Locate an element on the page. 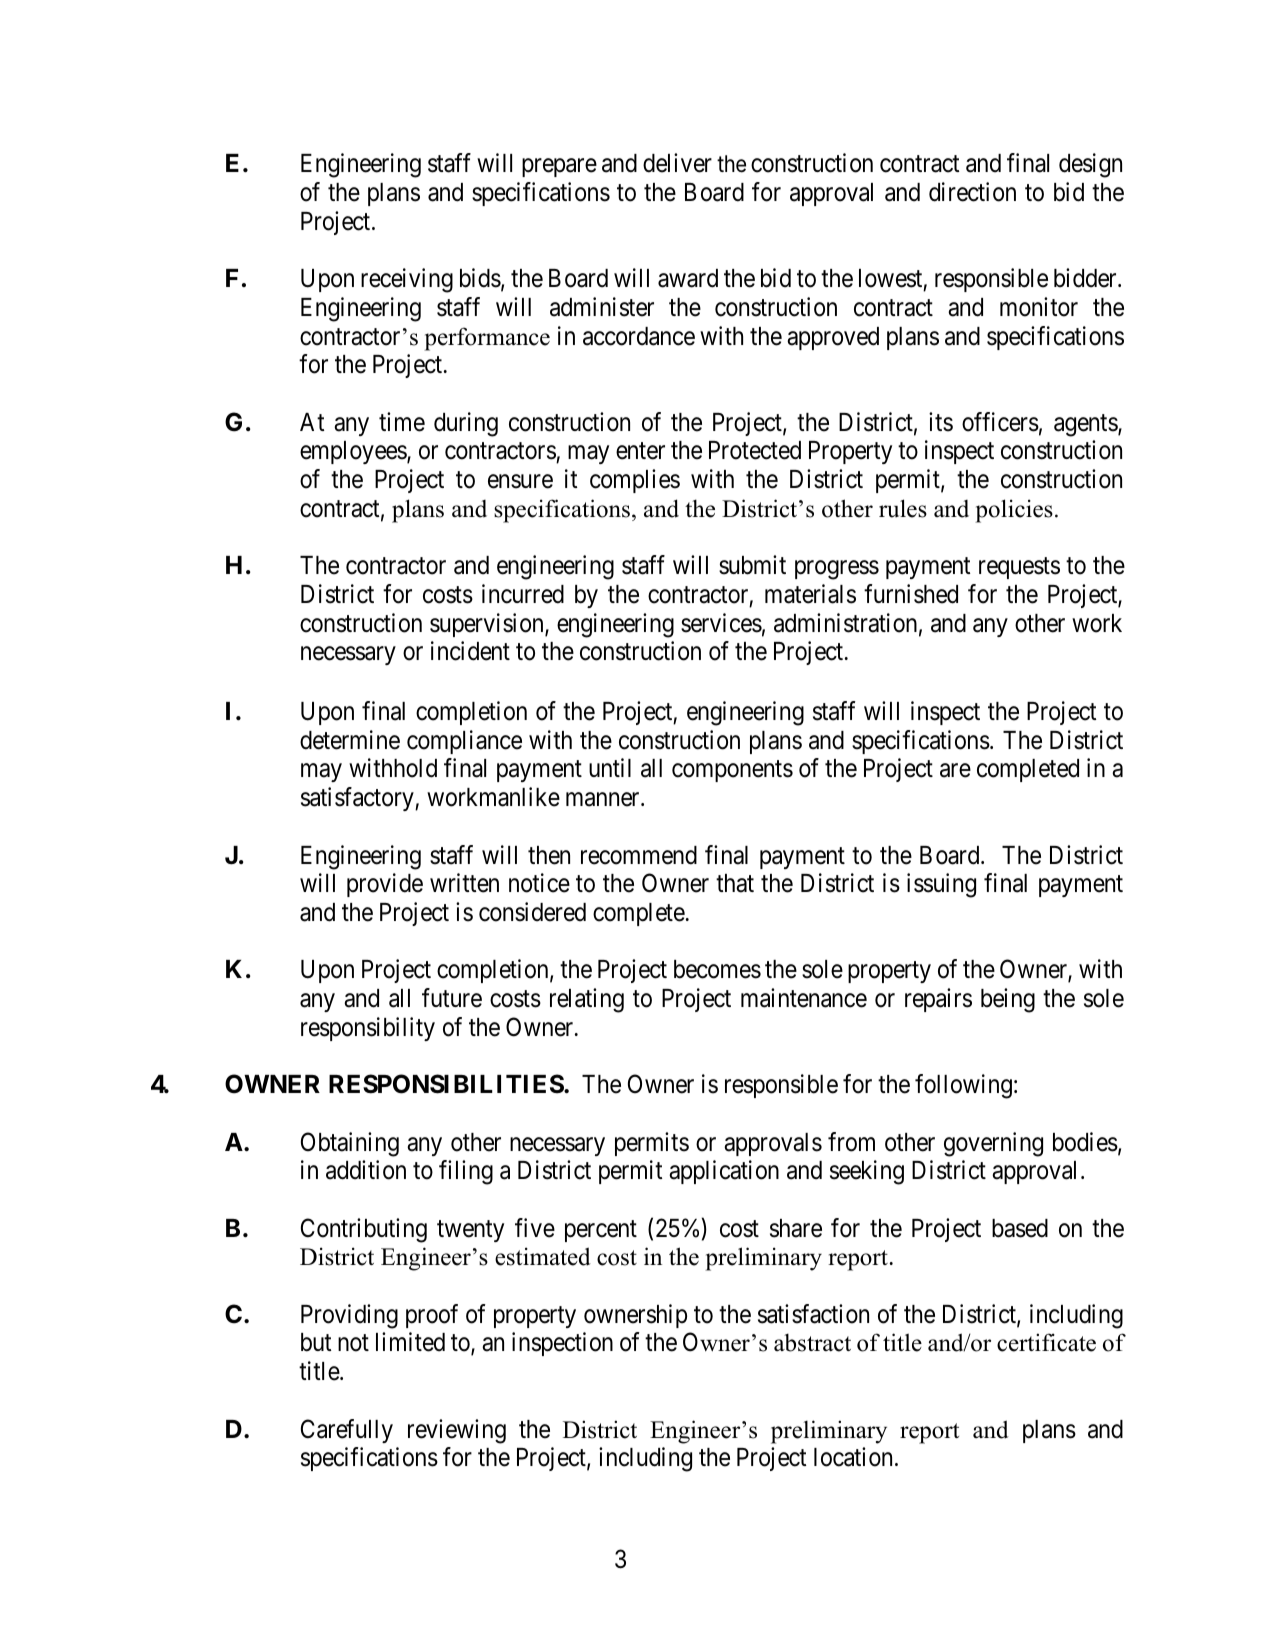  governing is located at coordinates (993, 1144).
